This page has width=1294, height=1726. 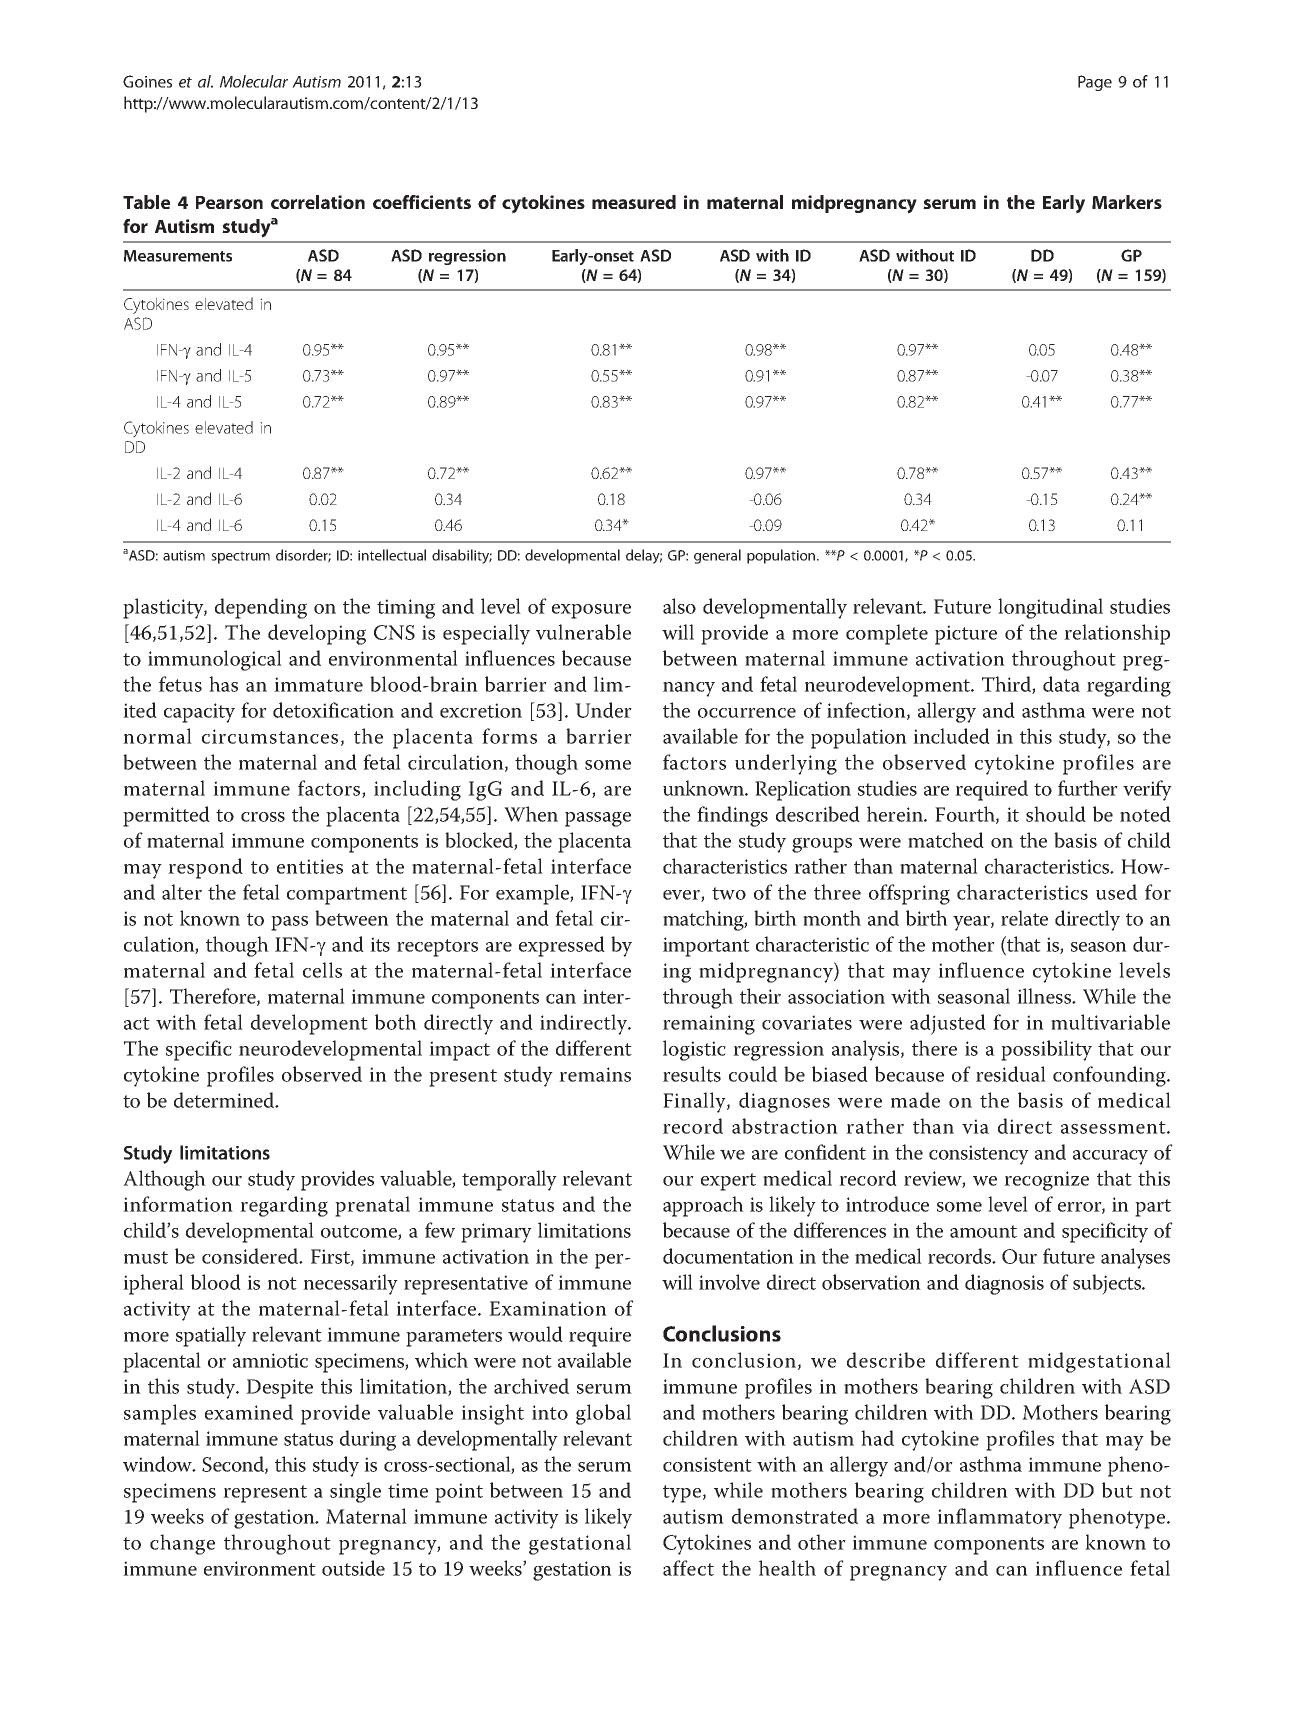 I want to click on should, so click(x=1056, y=814).
